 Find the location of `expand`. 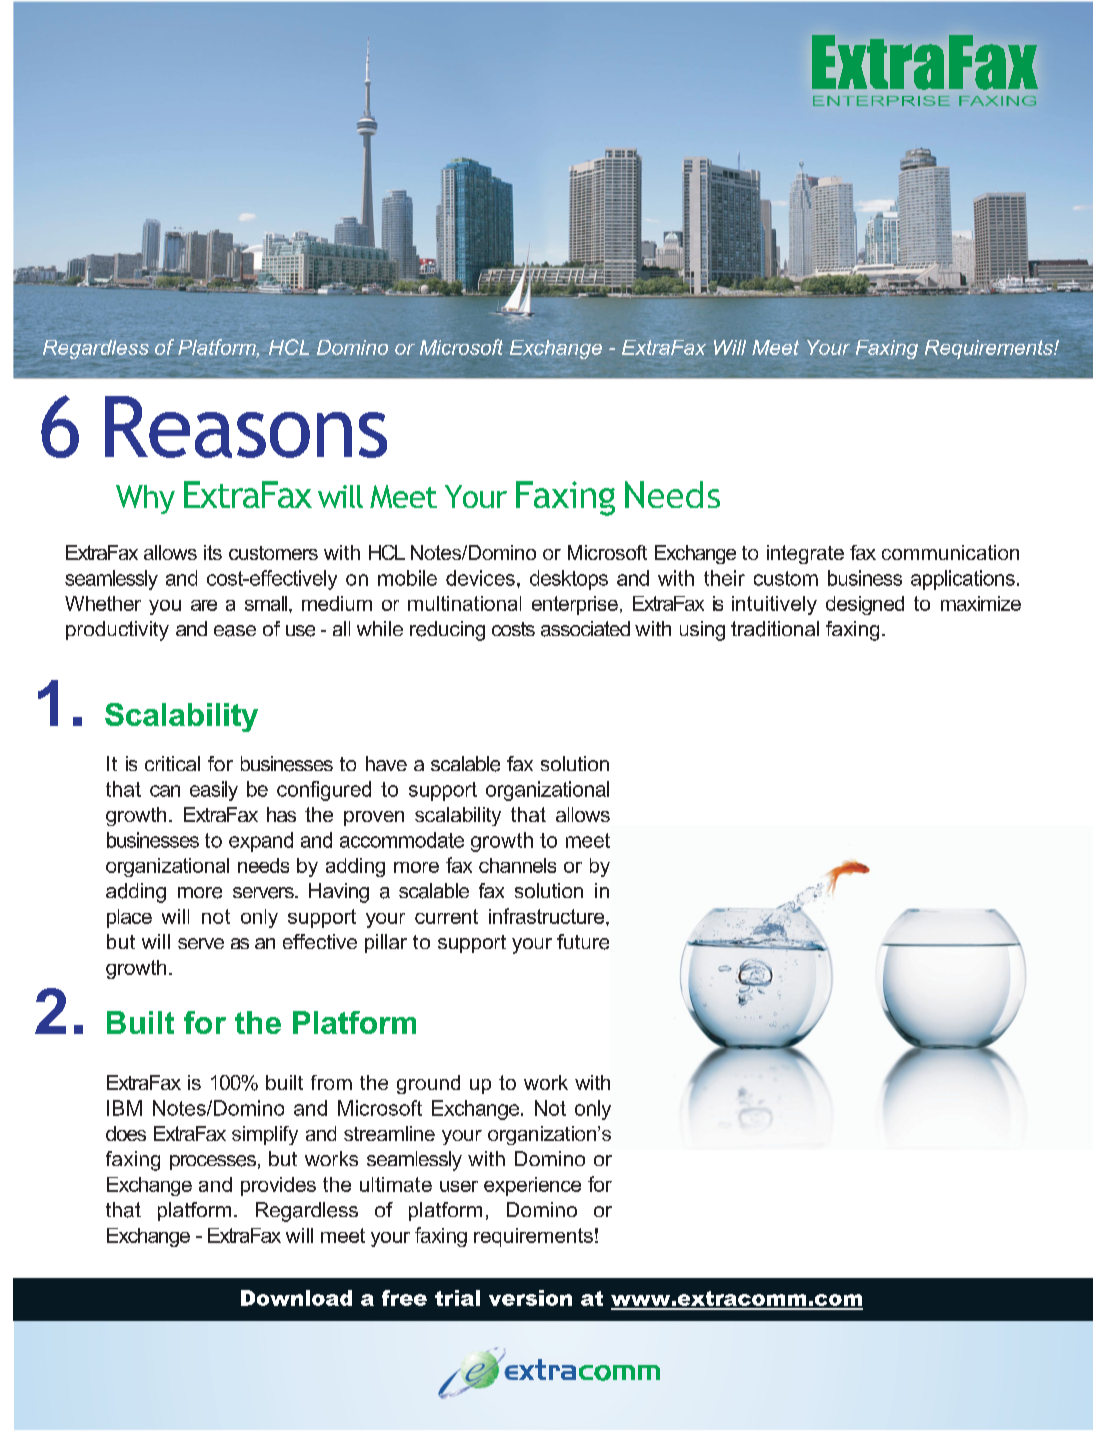

expand is located at coordinates (261, 842).
